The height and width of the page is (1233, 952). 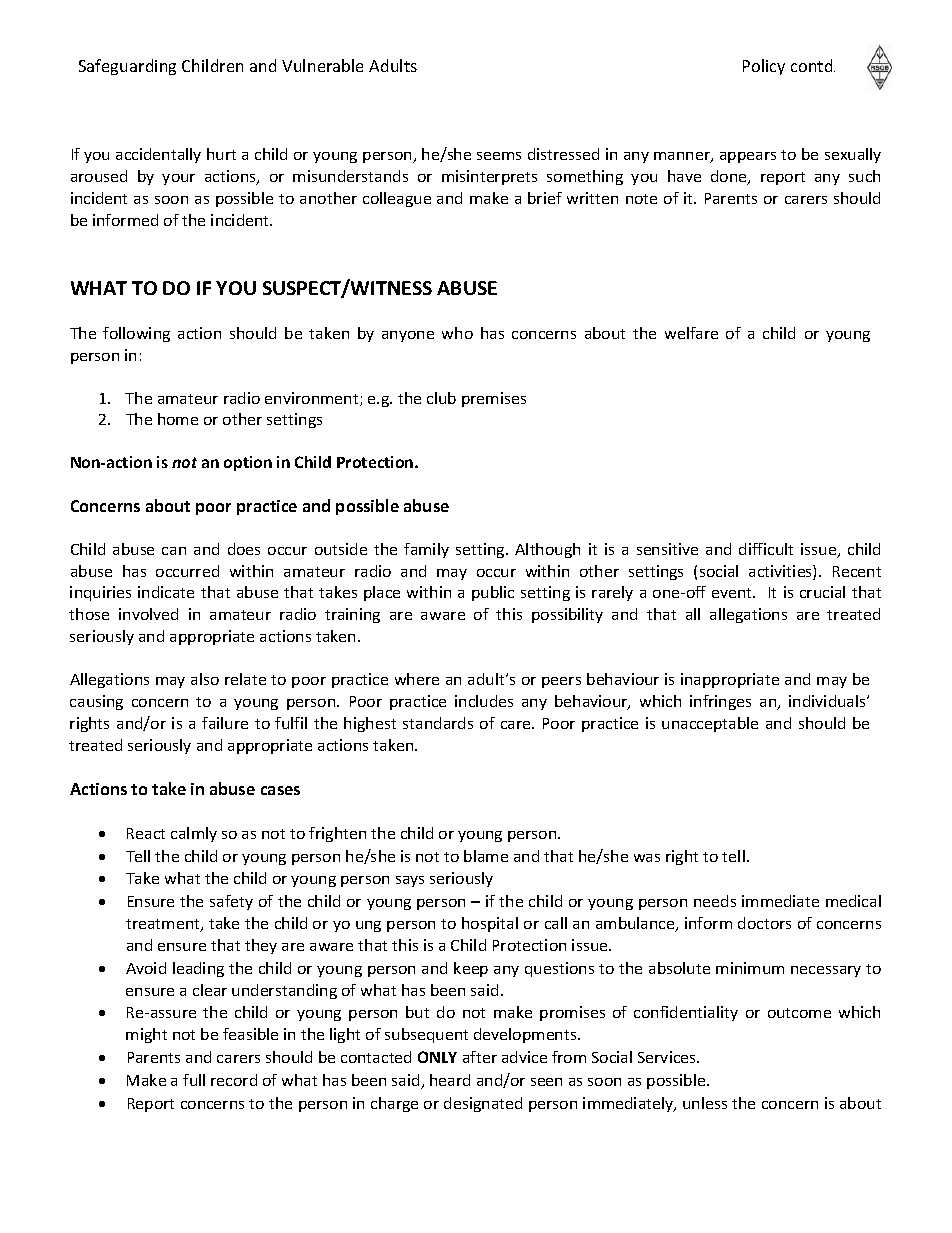 I want to click on failure, so click(x=225, y=723).
